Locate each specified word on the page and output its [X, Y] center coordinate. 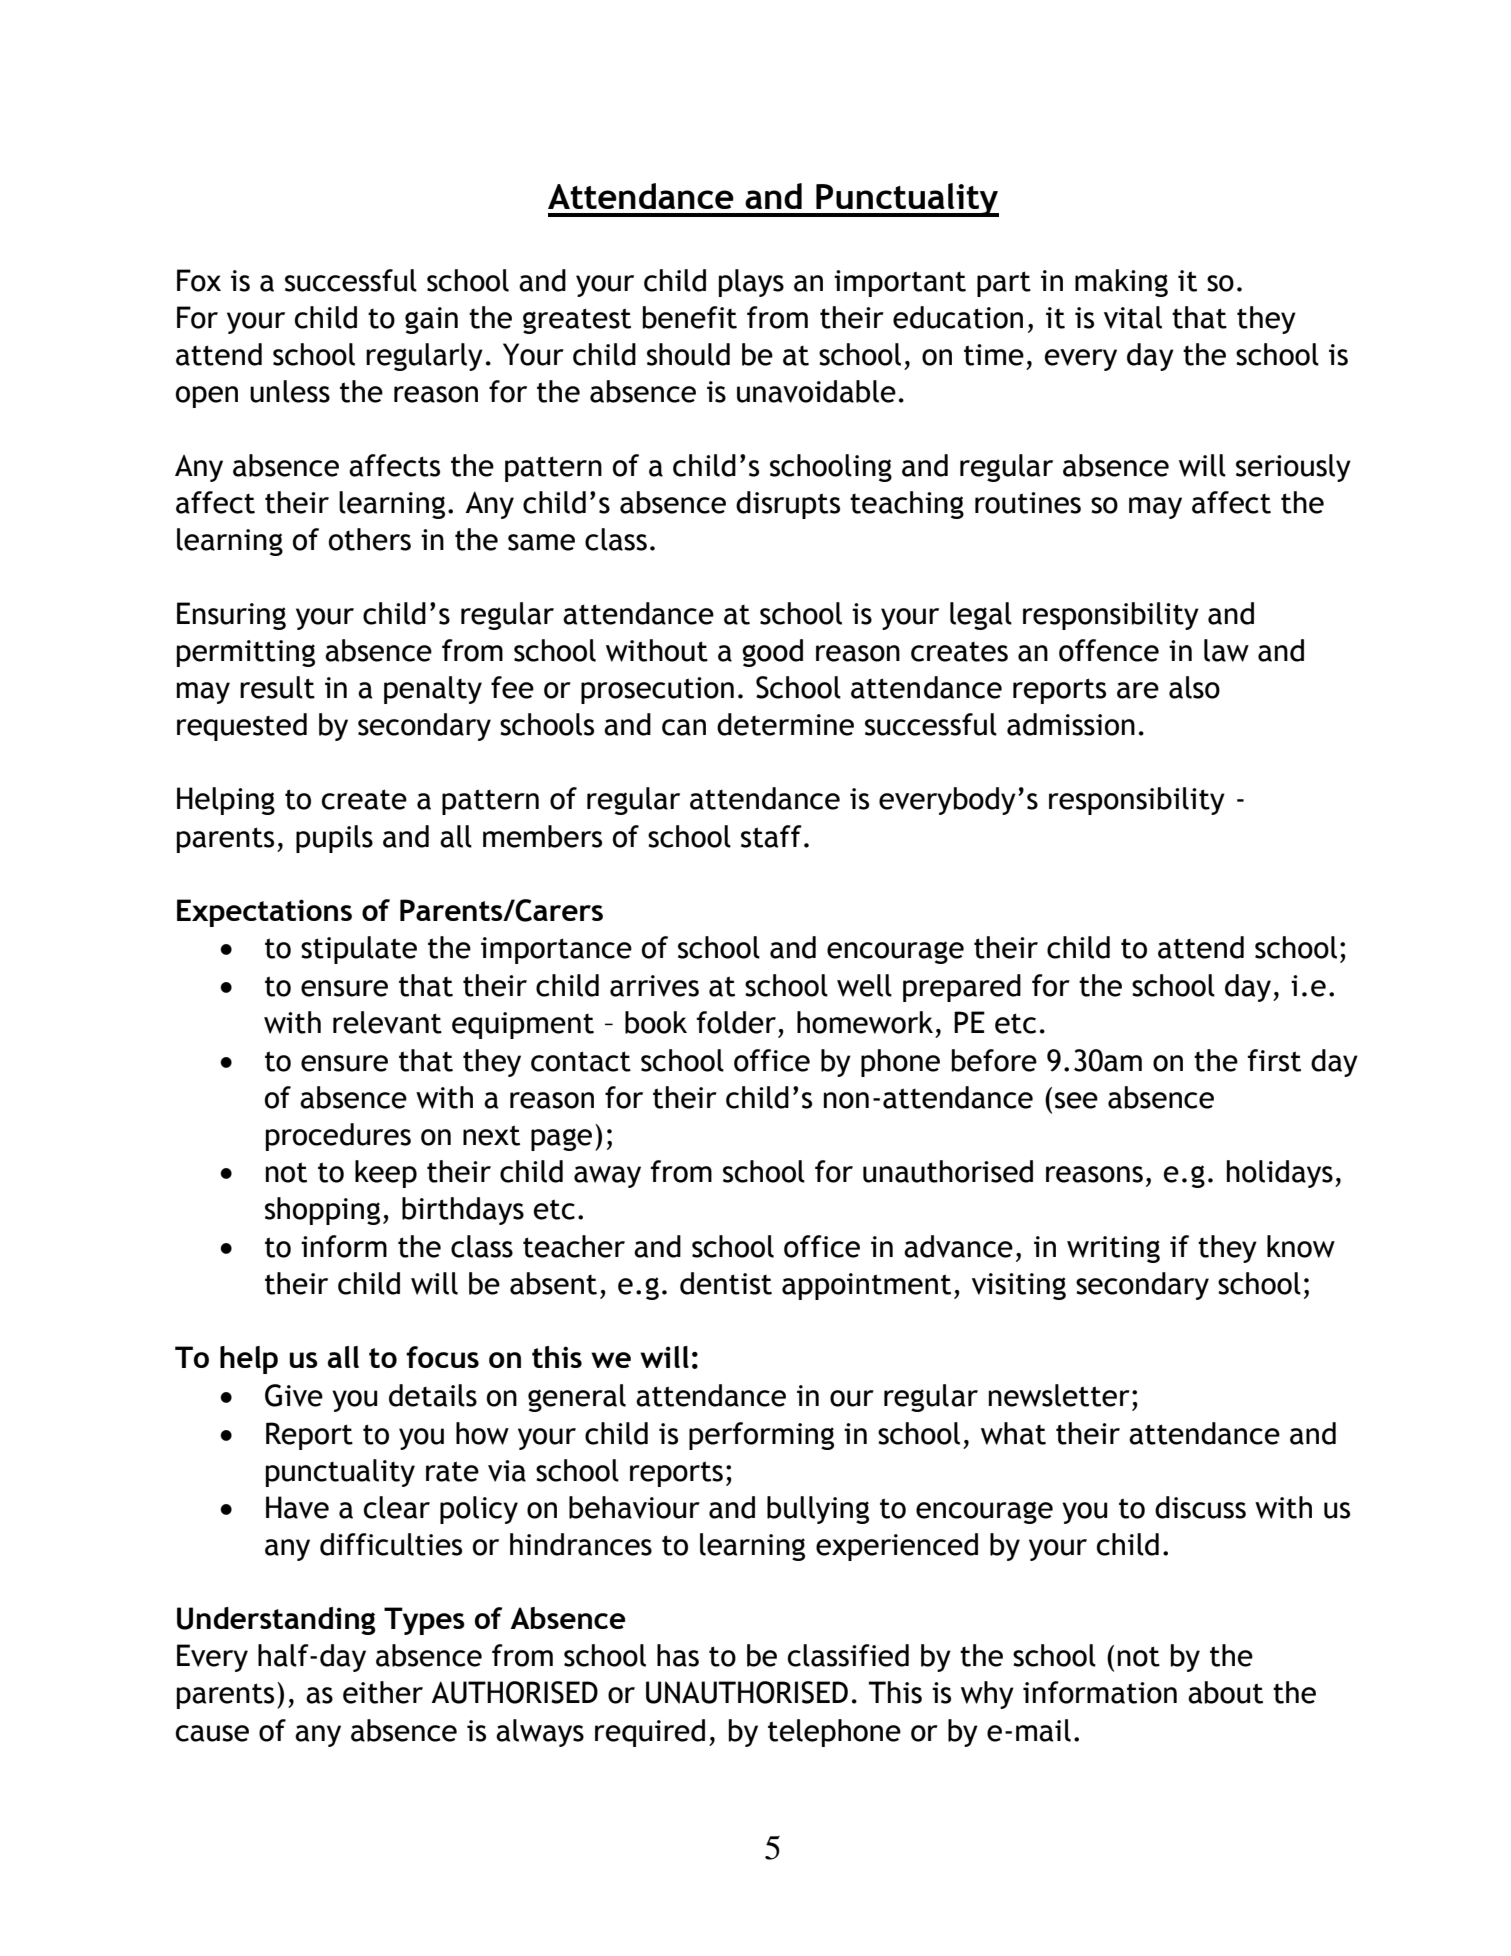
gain [431, 320]
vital [1133, 317]
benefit [690, 317]
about [1225, 1692]
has [678, 1655]
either [383, 1692]
